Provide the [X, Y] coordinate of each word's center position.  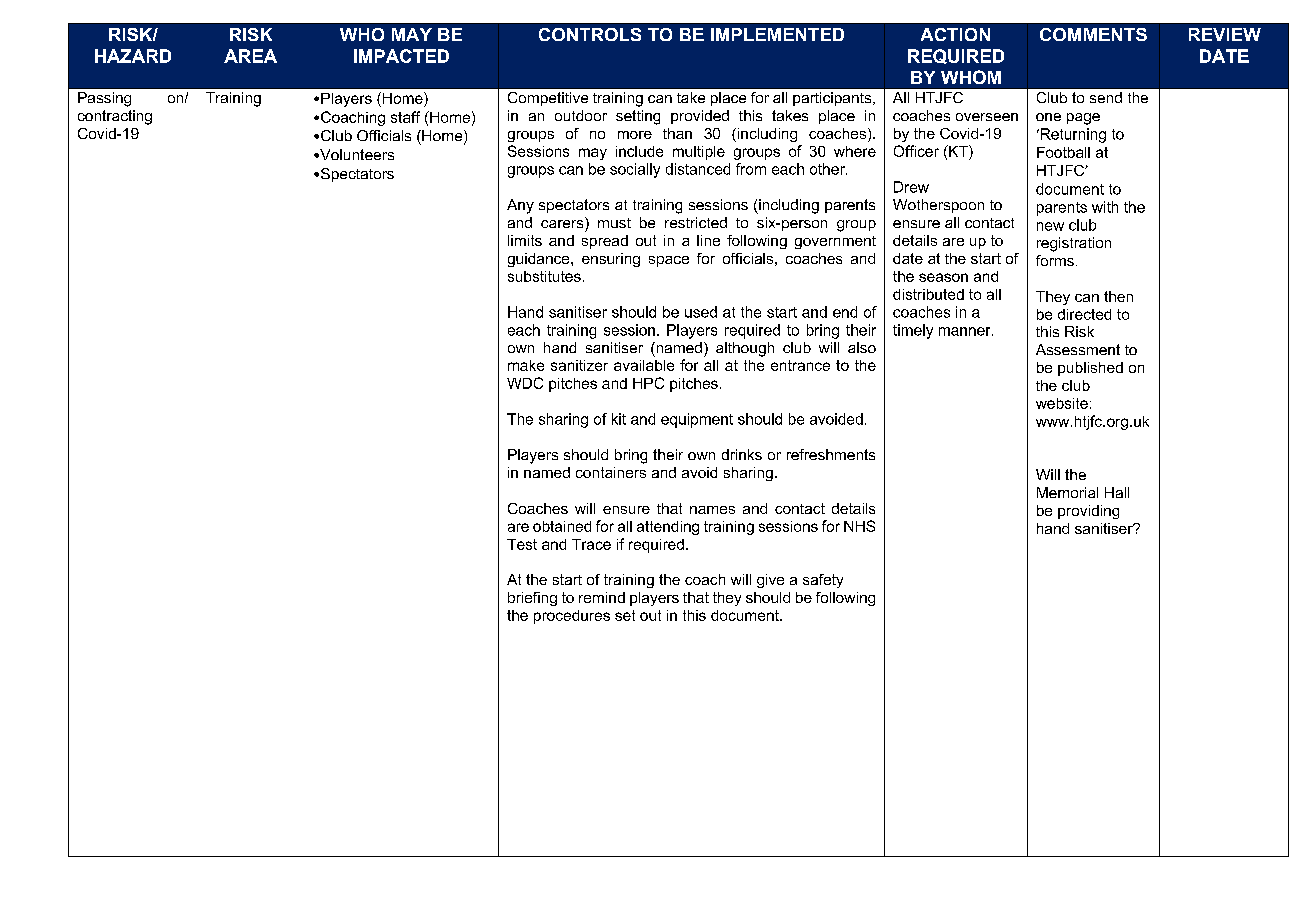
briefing [532, 599]
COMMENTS [1093, 34]
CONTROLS [590, 34]
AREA [250, 56]
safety [823, 581]
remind [602, 597]
